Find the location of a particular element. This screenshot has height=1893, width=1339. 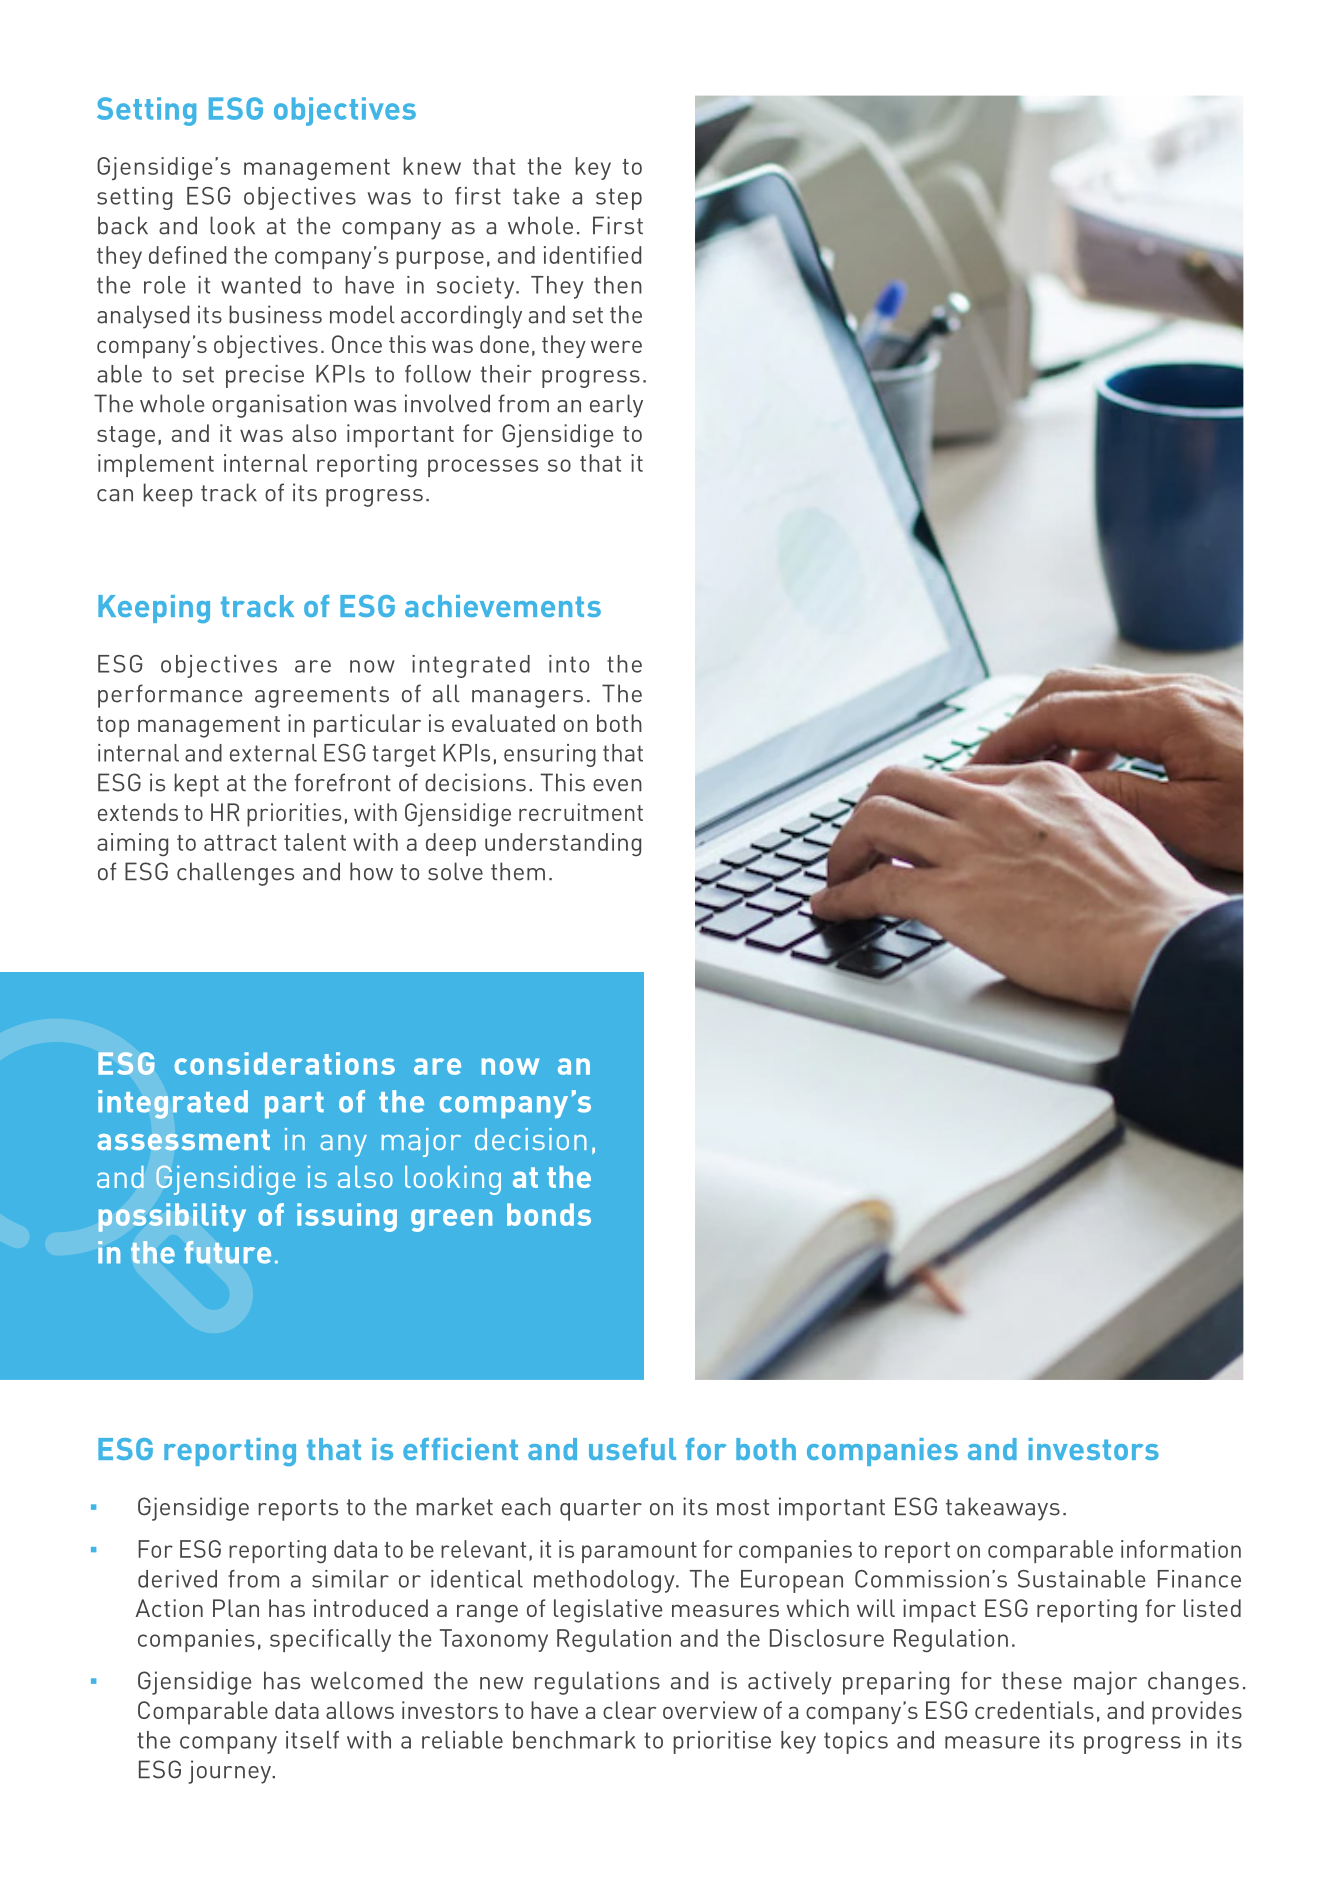

useful is located at coordinates (632, 1449).
